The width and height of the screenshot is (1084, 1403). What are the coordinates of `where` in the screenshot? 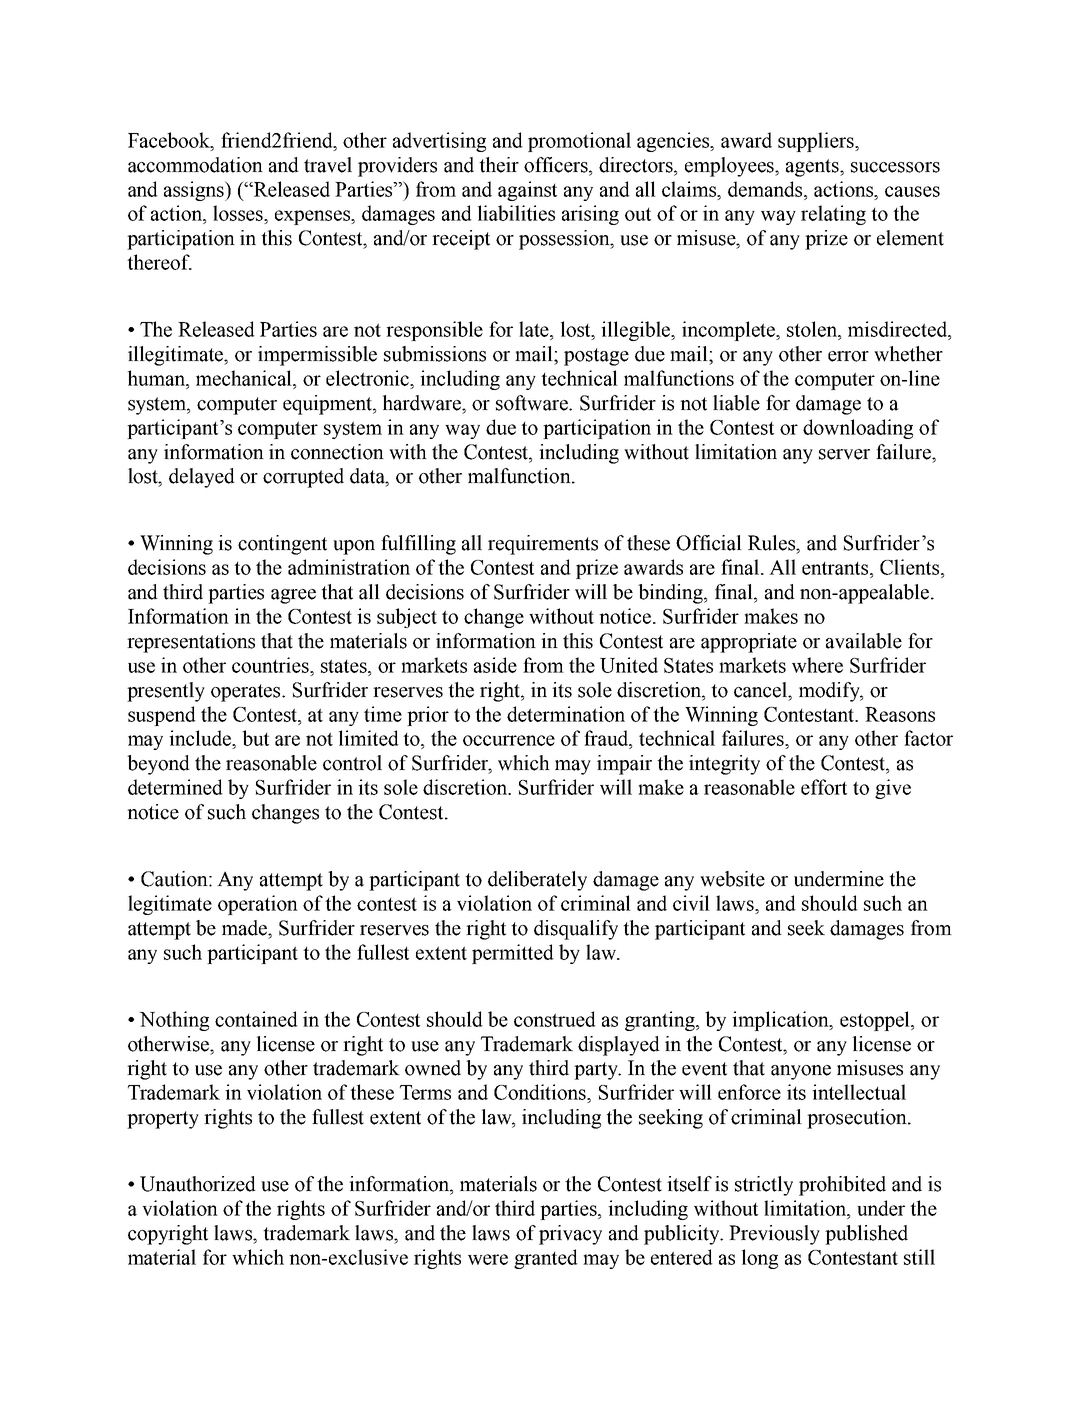 It's located at (817, 665).
